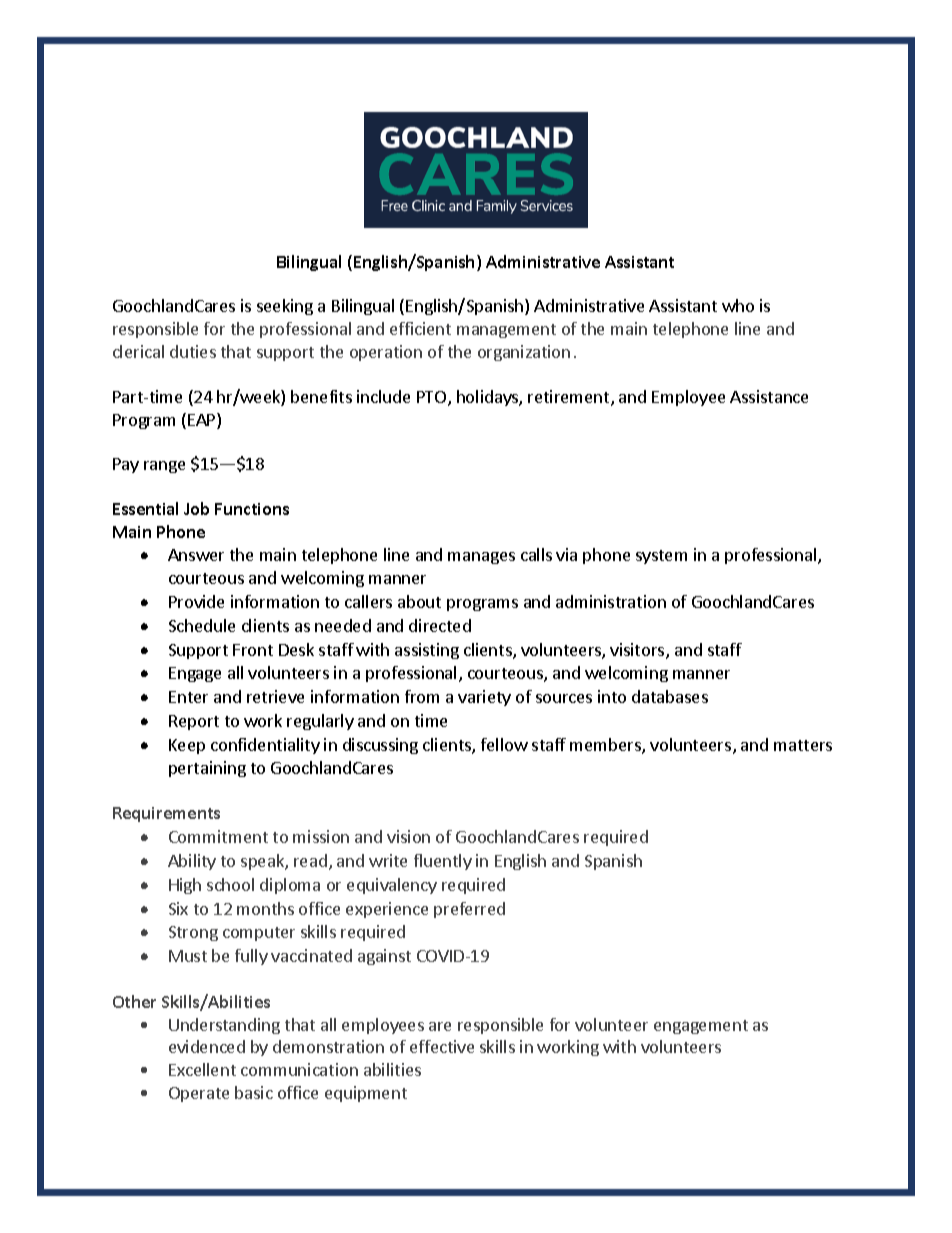  I want to click on duties, so click(193, 351).
